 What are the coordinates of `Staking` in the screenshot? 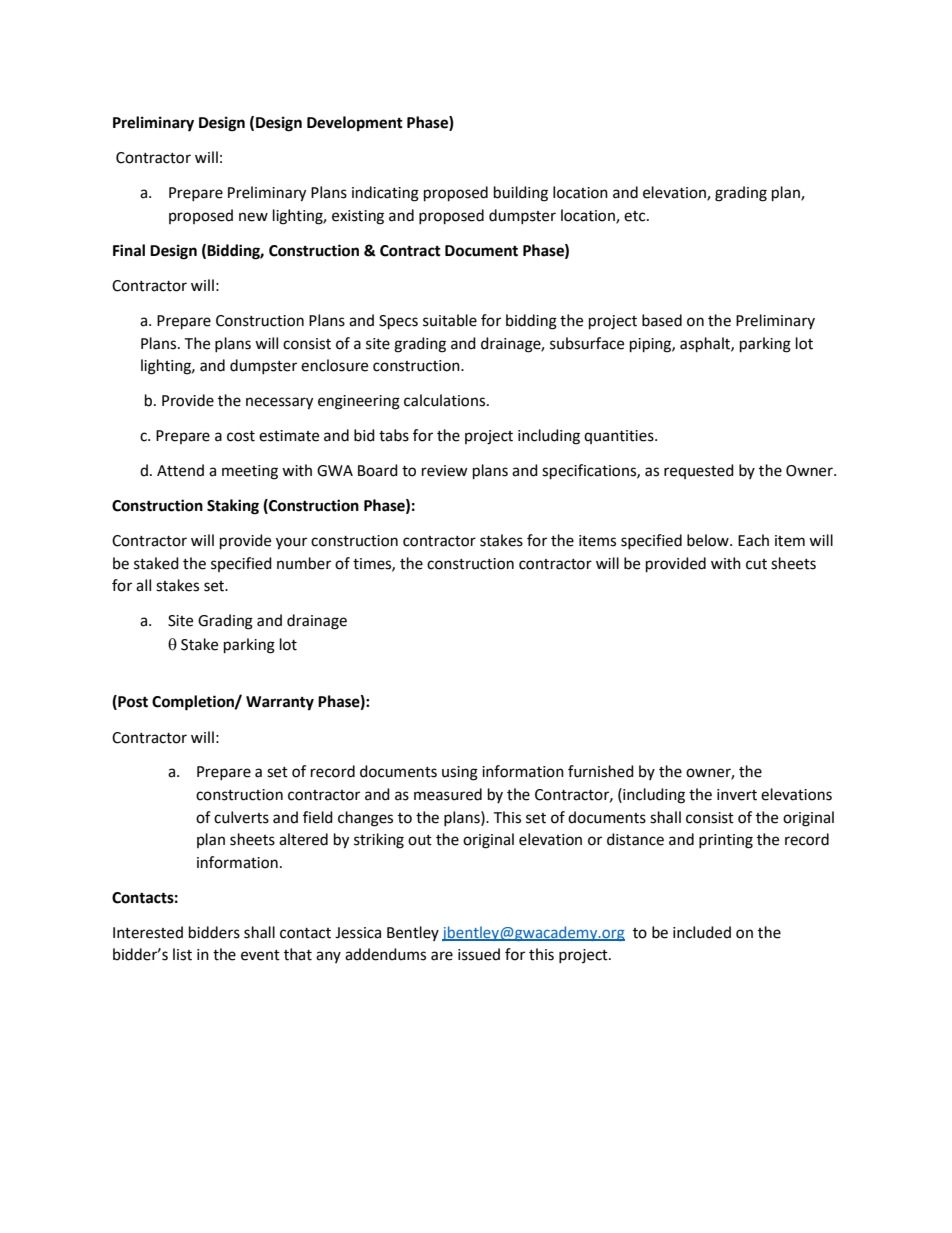 It's located at (233, 507).
